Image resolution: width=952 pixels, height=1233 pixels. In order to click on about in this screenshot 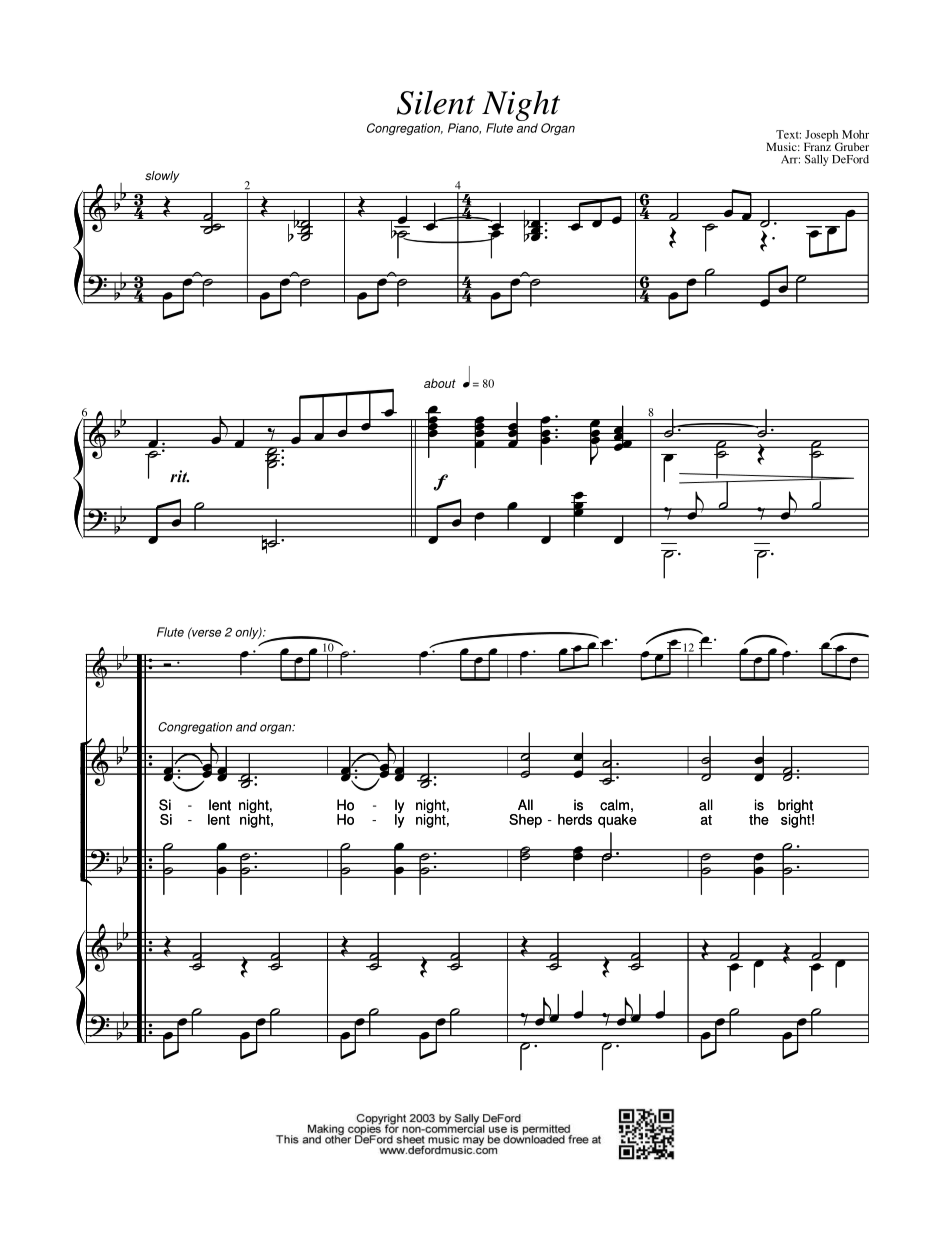, I will do `click(440, 383)`.
